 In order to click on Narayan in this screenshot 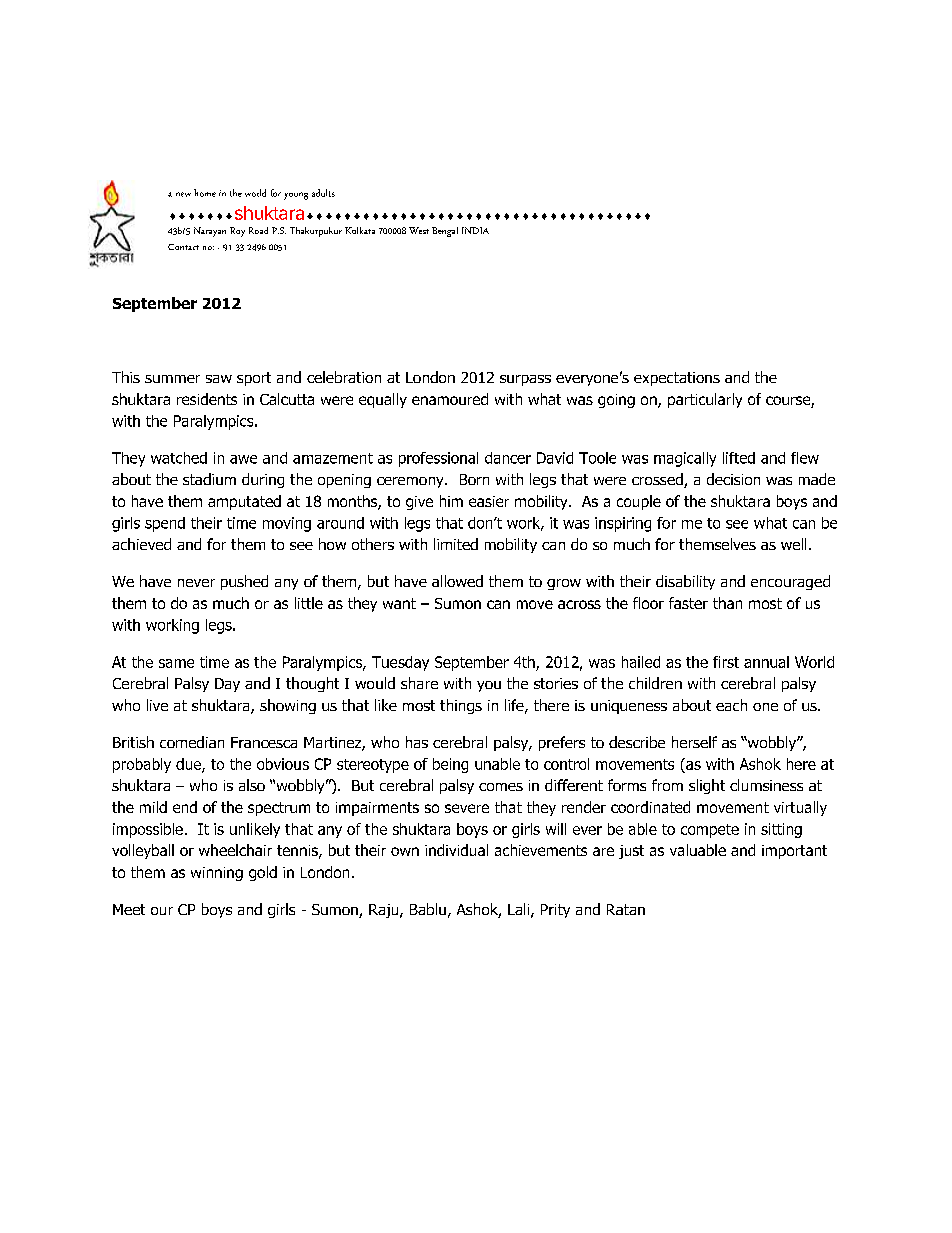, I will do `click(210, 232)`.
